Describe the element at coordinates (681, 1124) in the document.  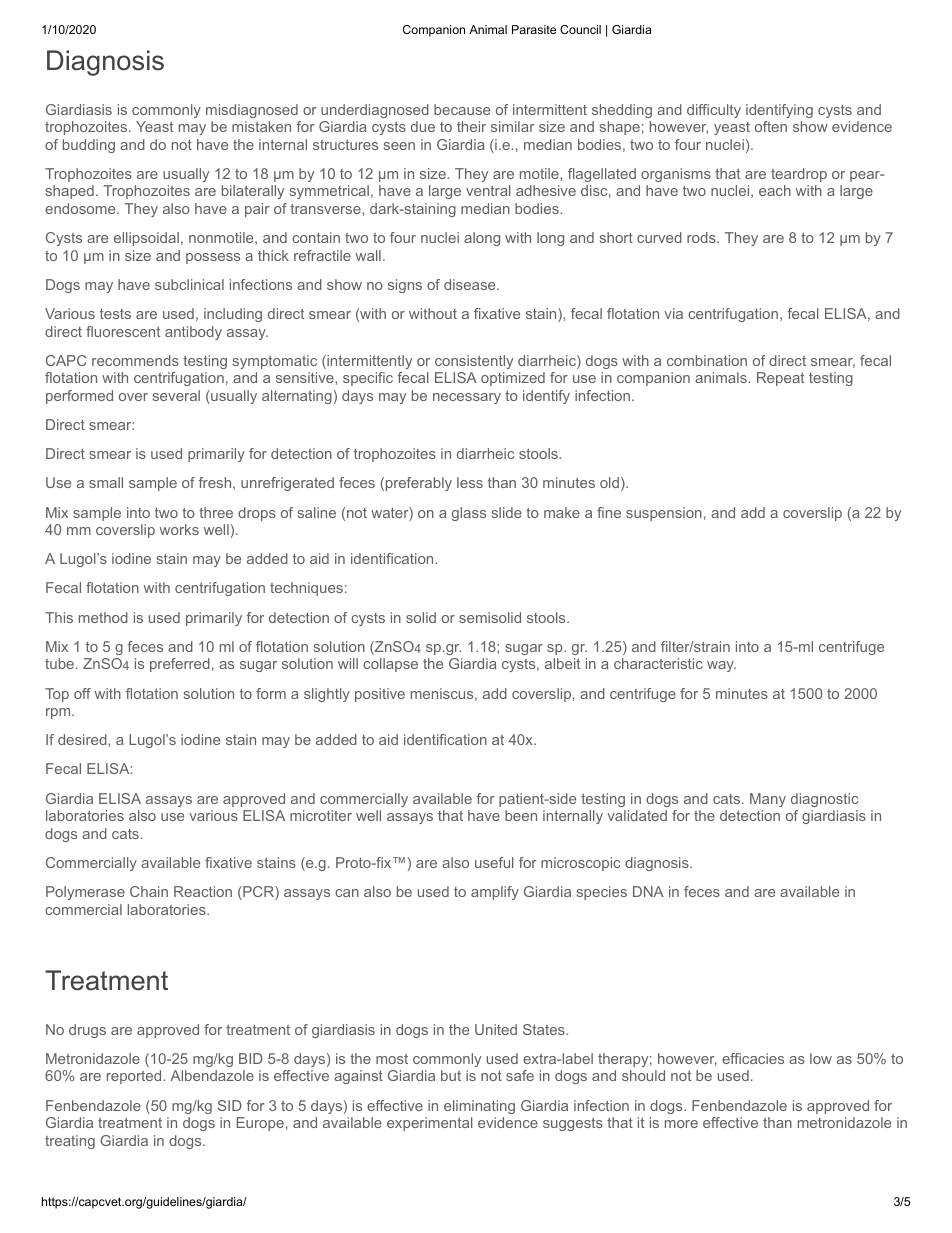
I see `more` at that location.
